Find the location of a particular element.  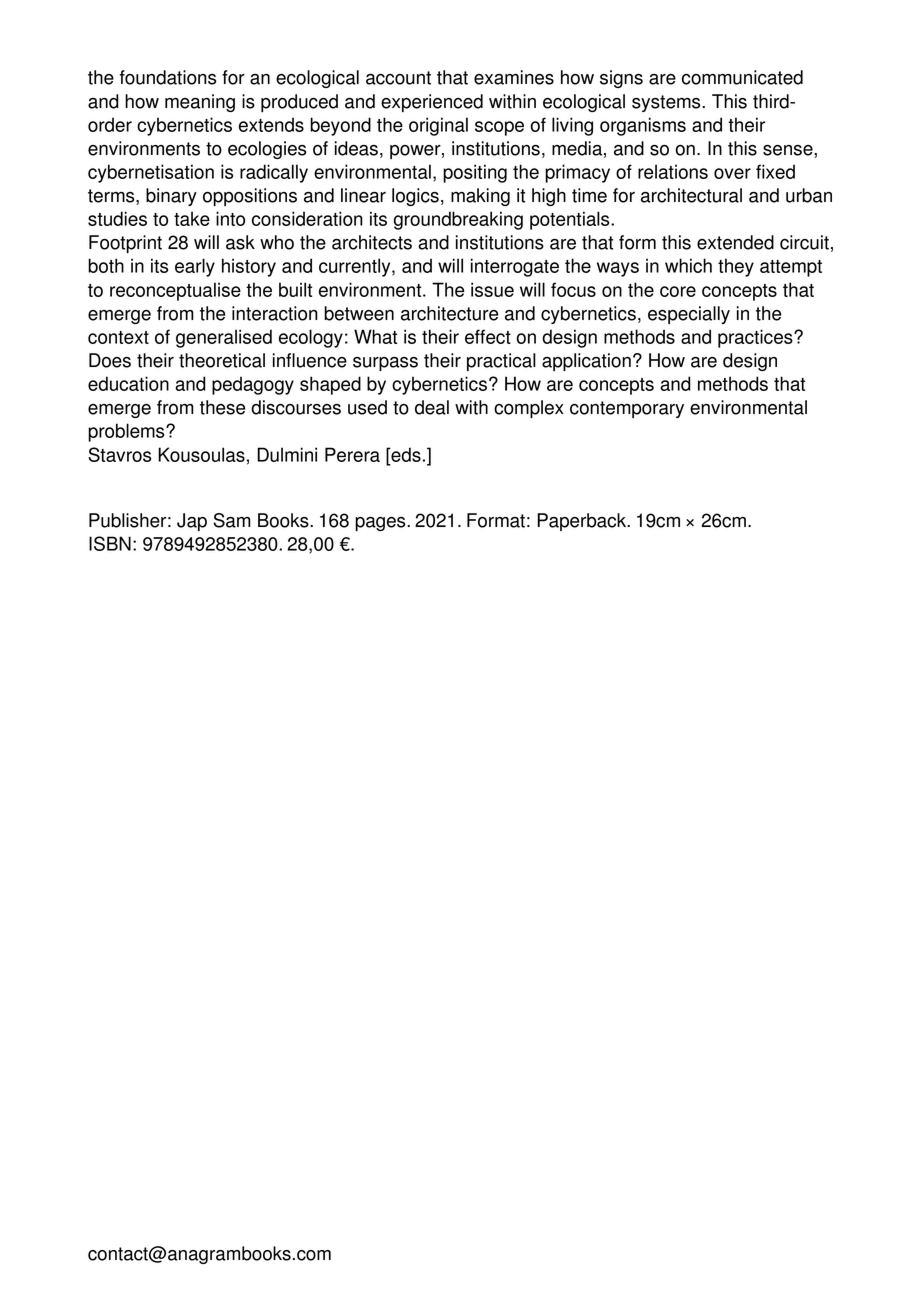

meaning is located at coordinates (200, 103).
